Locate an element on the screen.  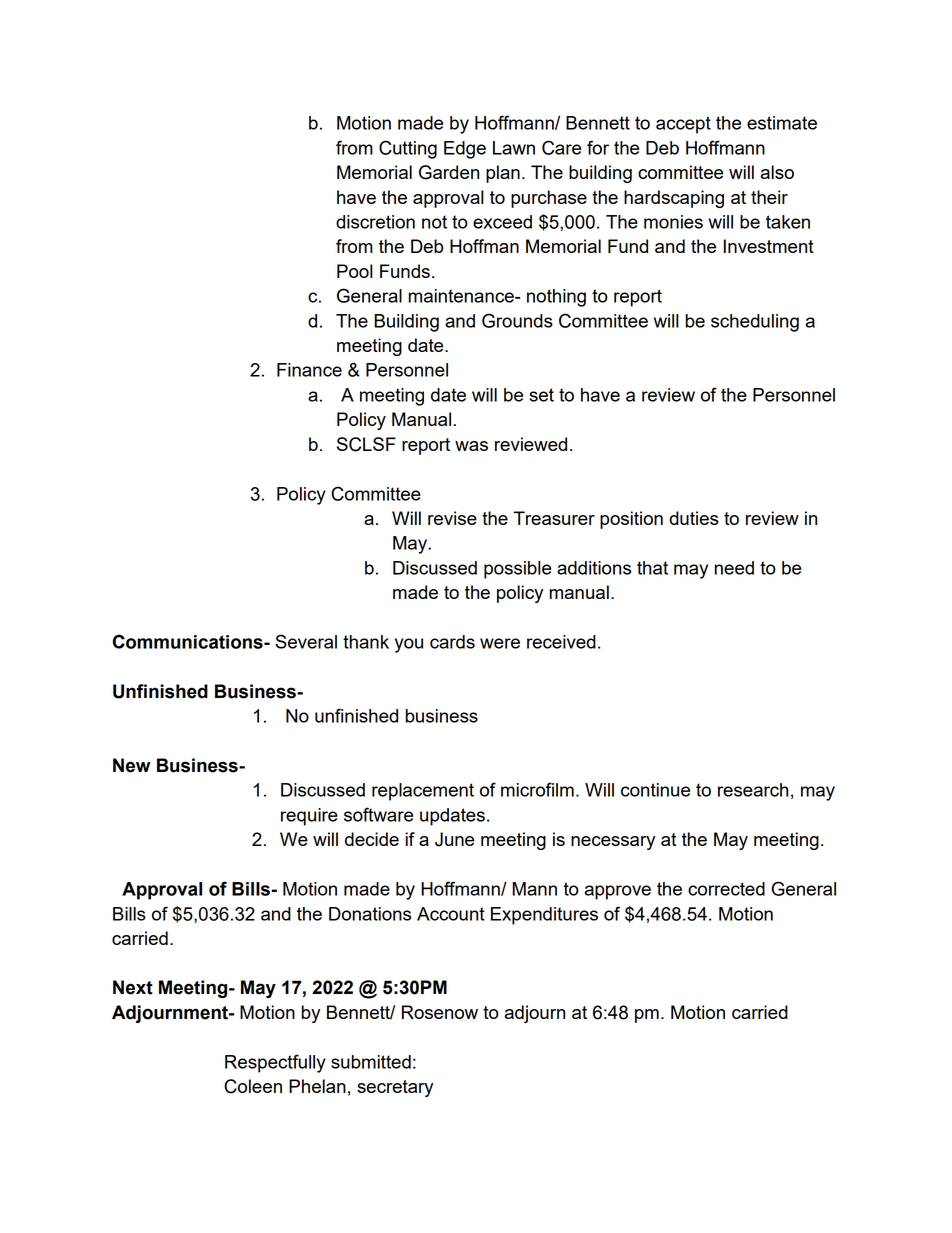
secretary is located at coordinates (395, 1088).
